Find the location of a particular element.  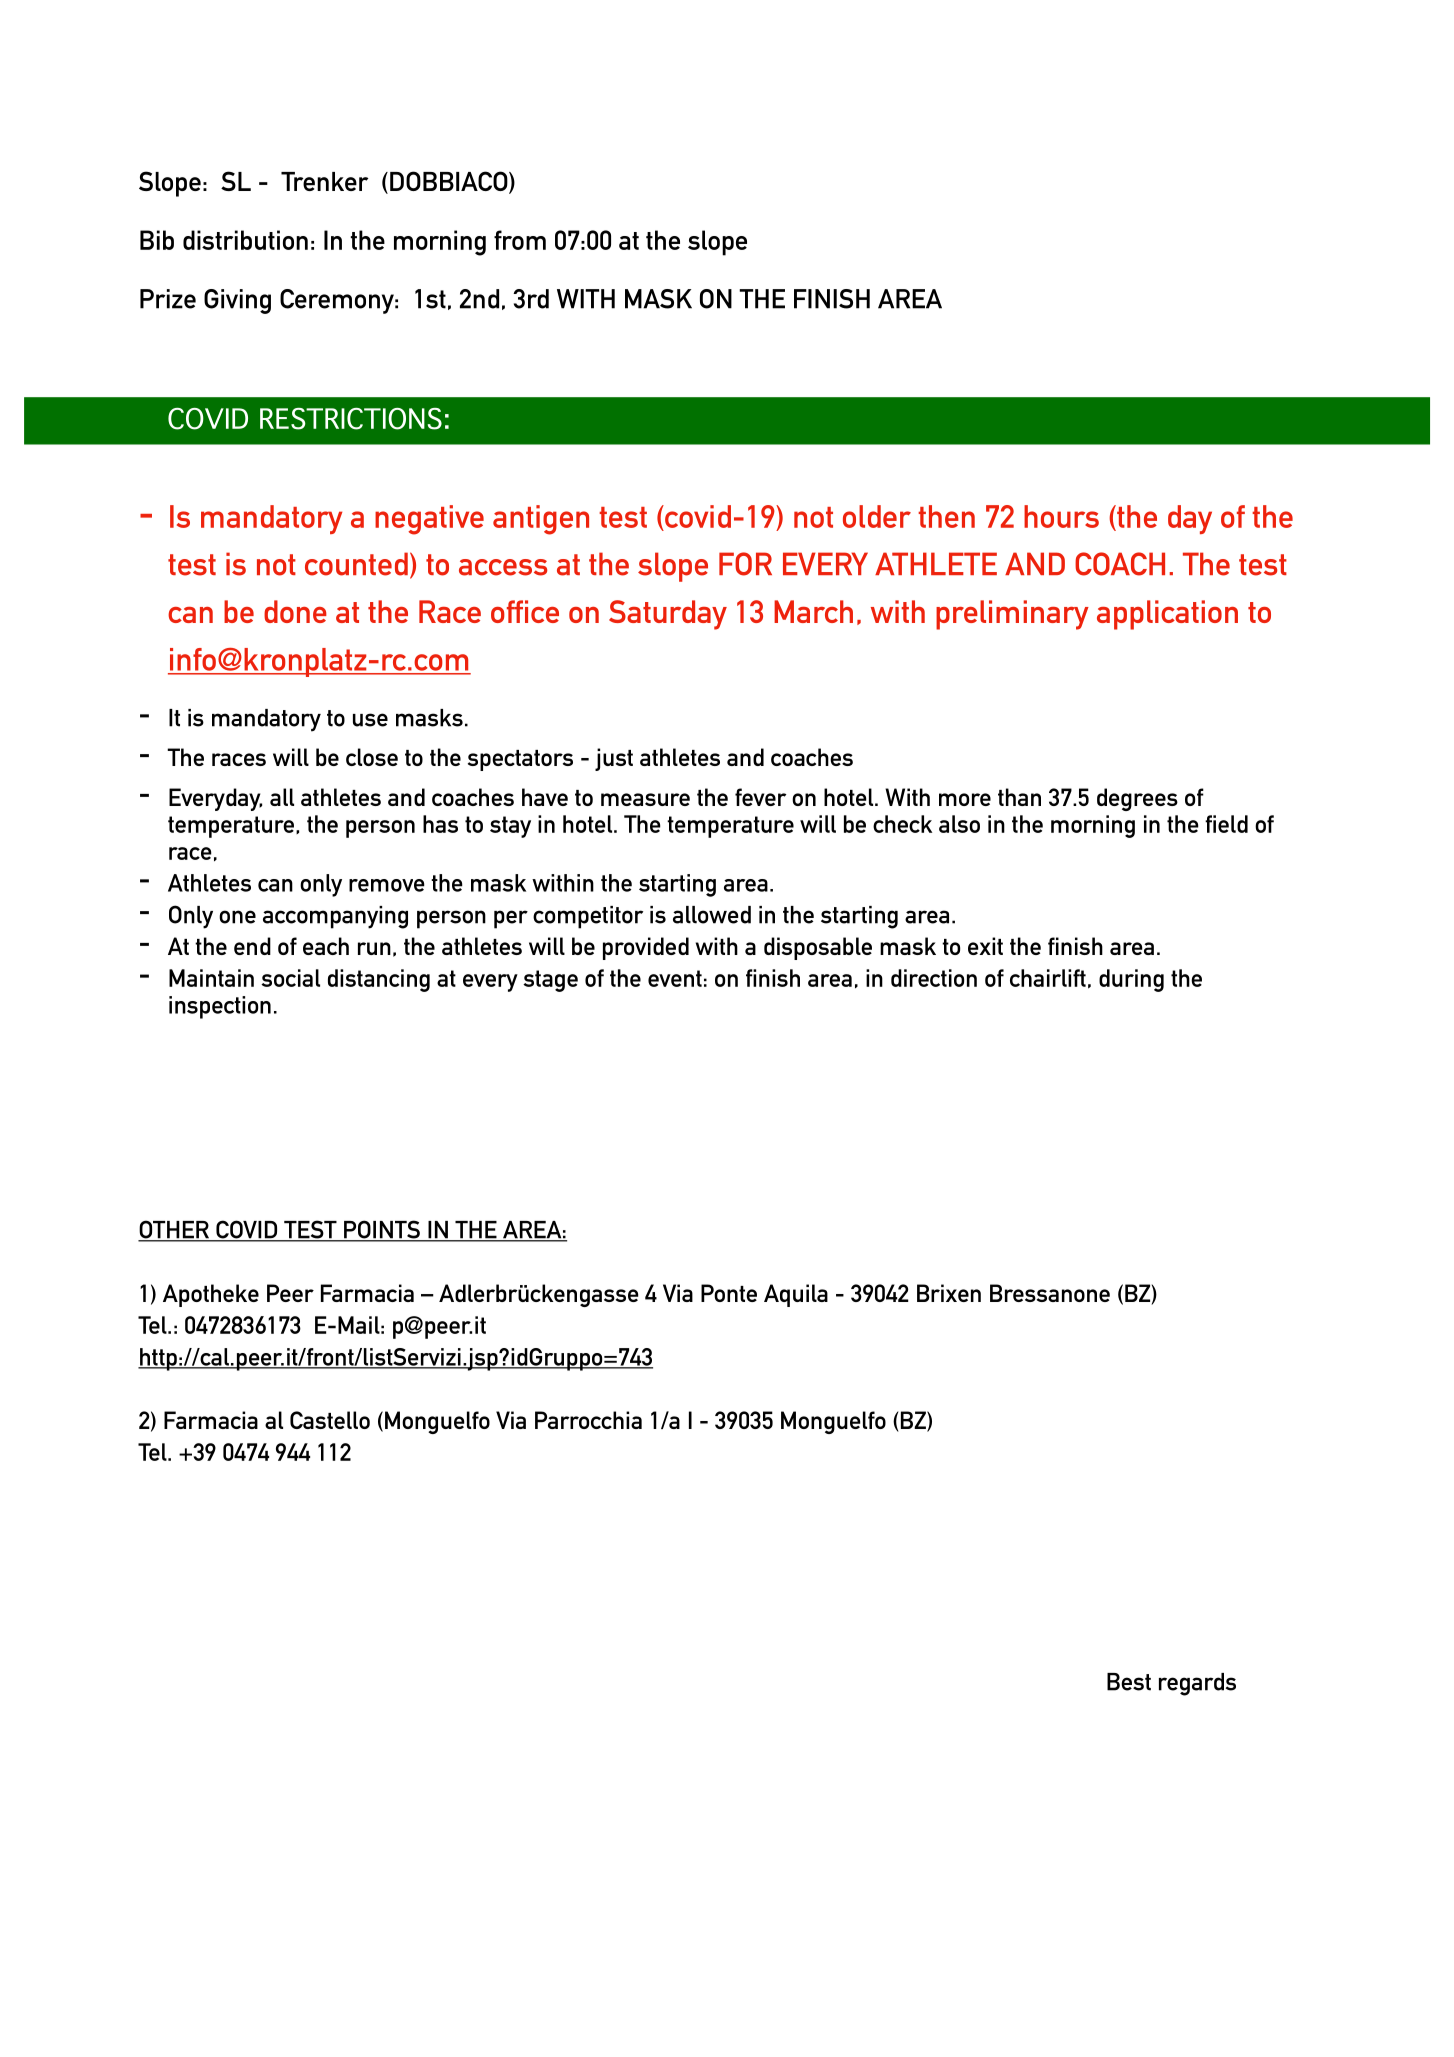

Aquila is located at coordinates (796, 1295).
